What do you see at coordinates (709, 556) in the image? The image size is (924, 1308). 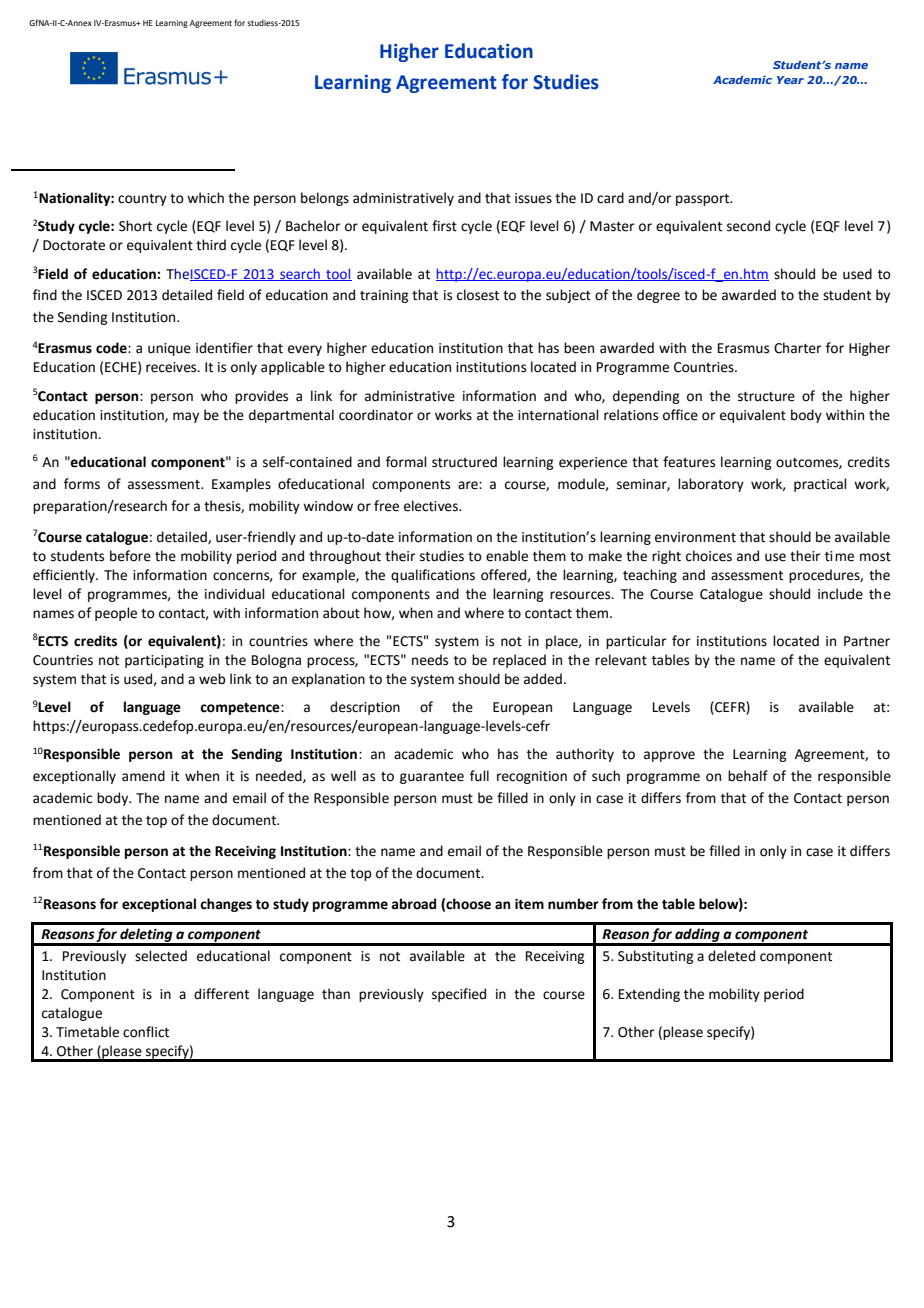 I see `choices` at bounding box center [709, 556].
